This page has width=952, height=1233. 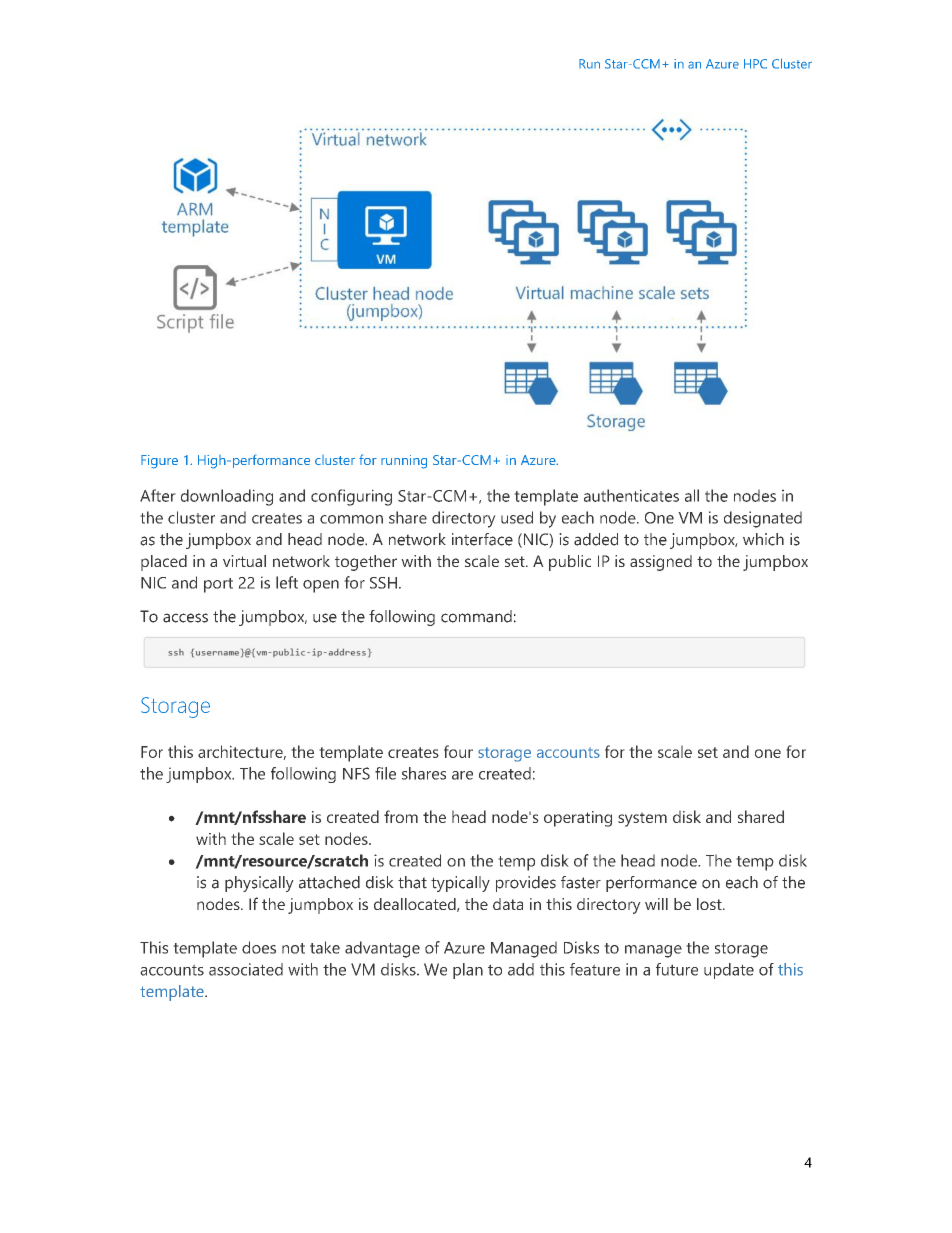 What do you see at coordinates (404, 462) in the page?
I see `running` at bounding box center [404, 462].
